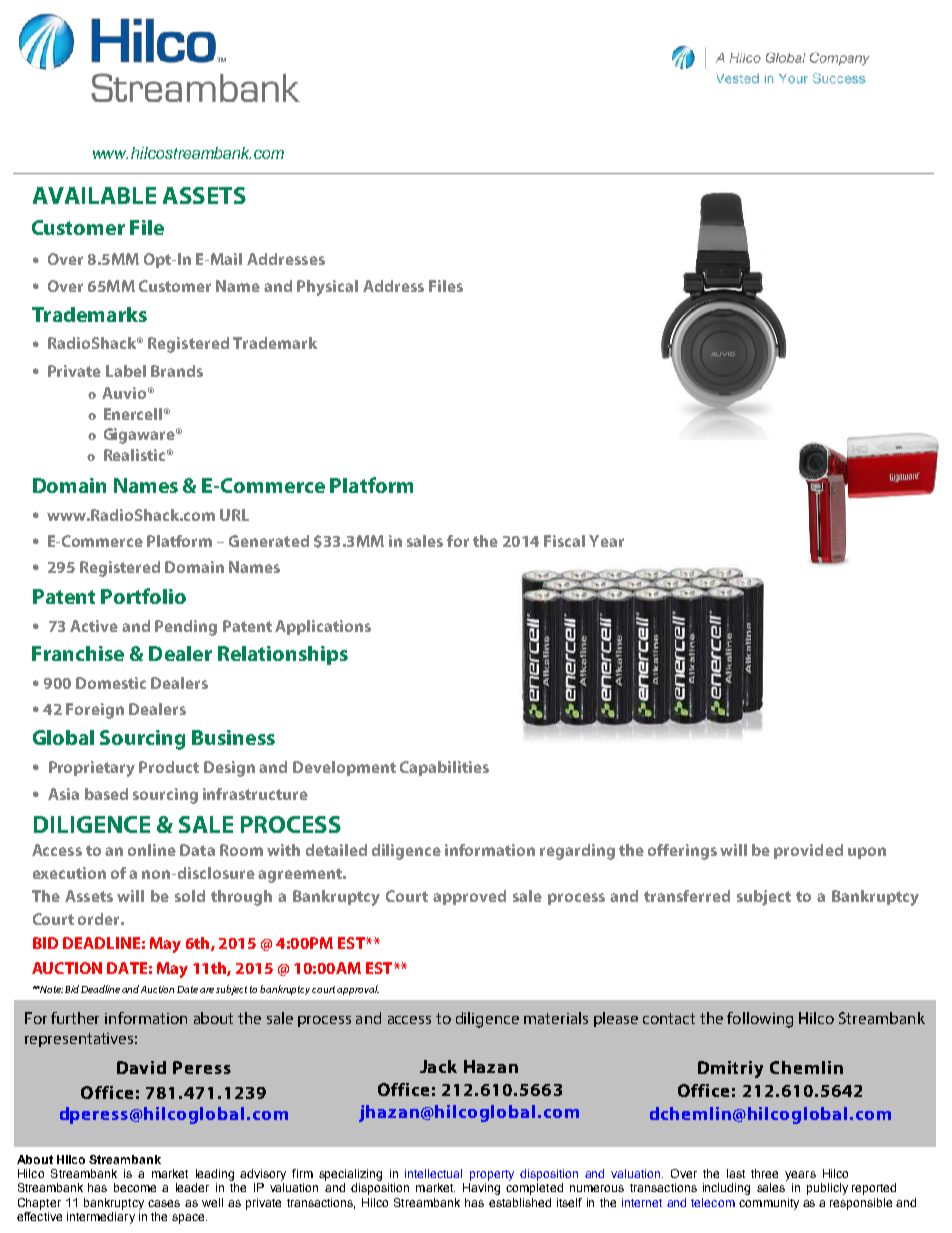 This page has width=952, height=1233. What do you see at coordinates (808, 851) in the page?
I see `provided` at bounding box center [808, 851].
